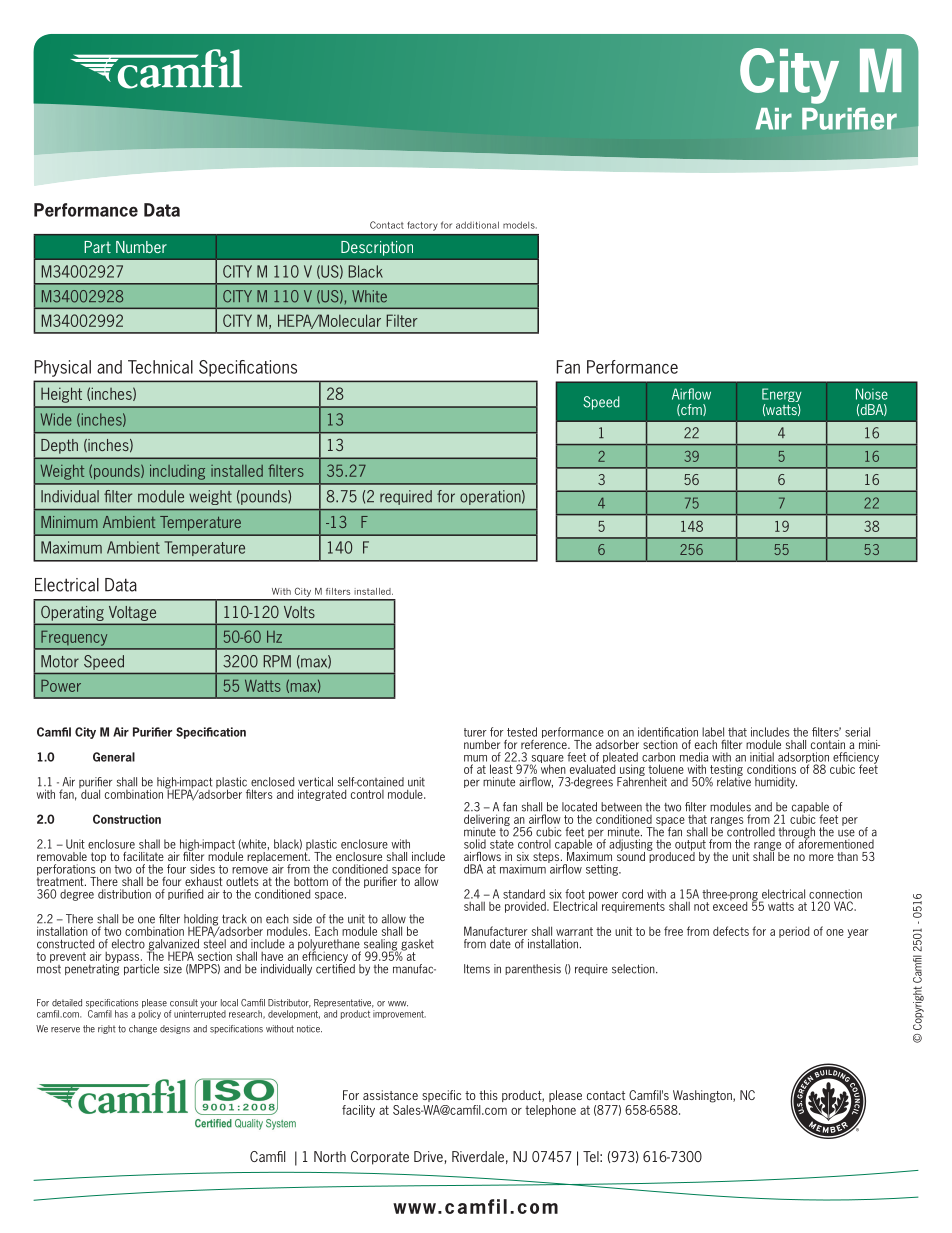  I want to click on period, so click(794, 932).
